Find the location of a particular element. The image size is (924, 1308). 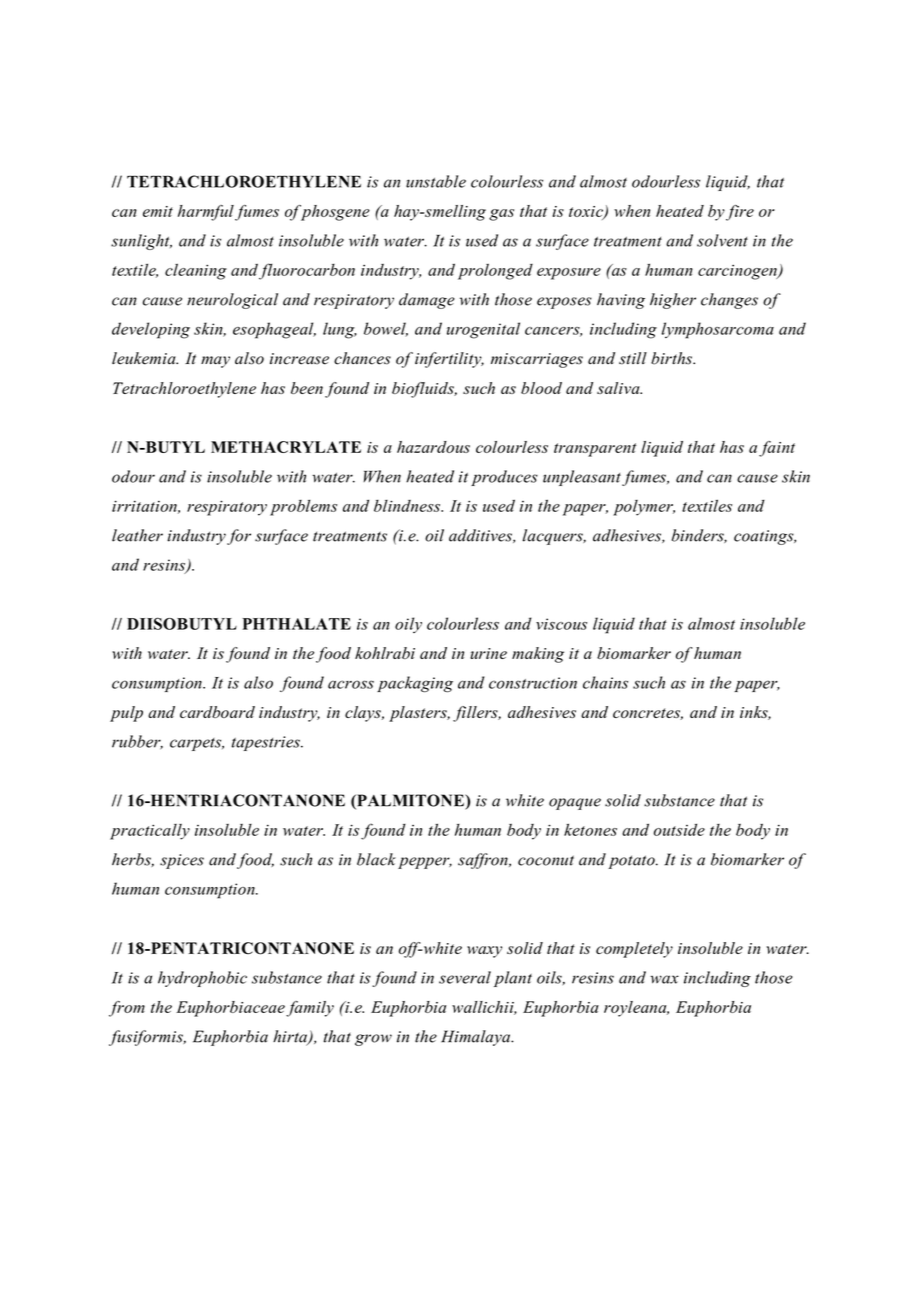

unstable is located at coordinates (436, 181).
